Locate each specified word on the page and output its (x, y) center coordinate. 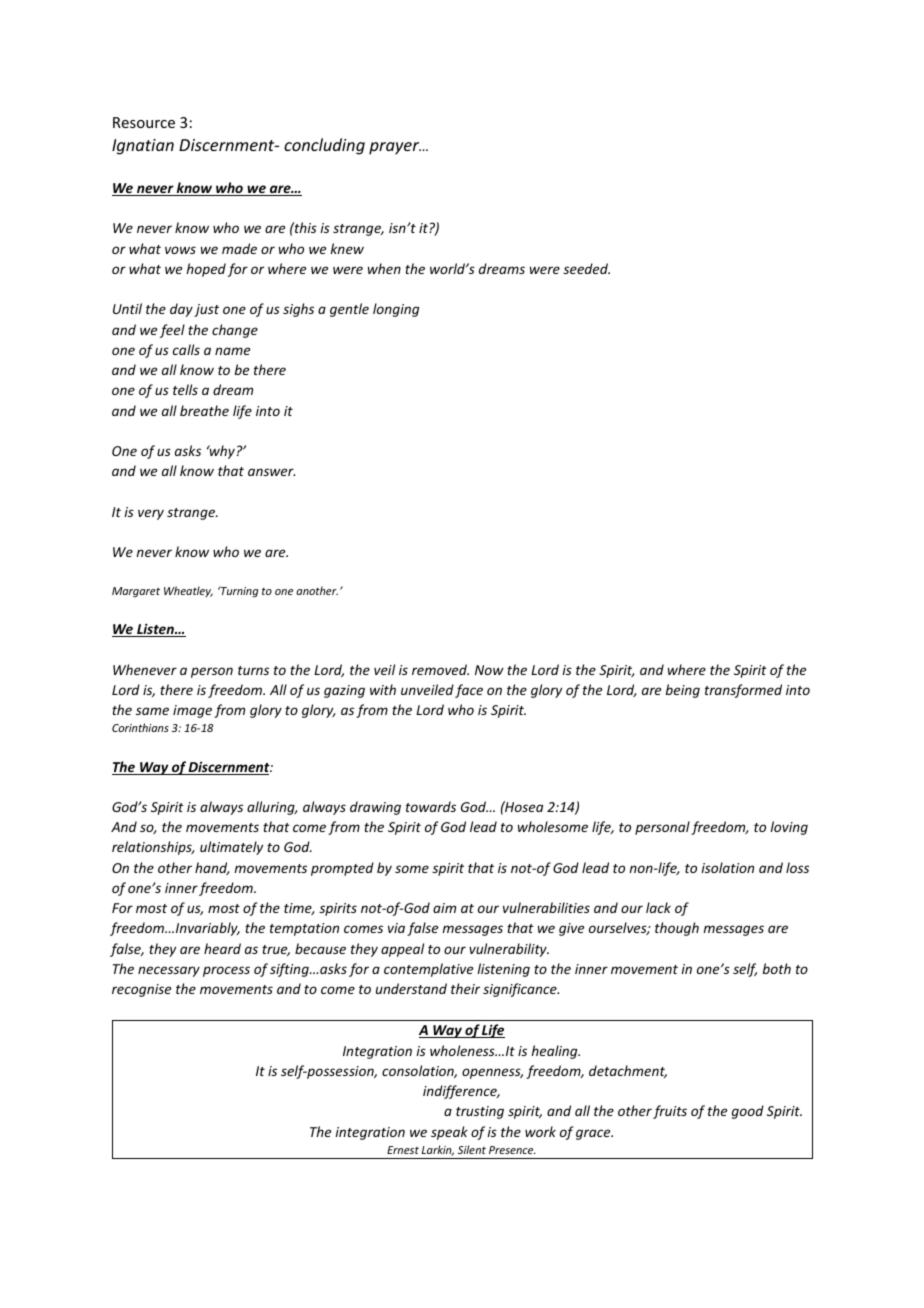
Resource (144, 122)
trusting (480, 1112)
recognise (141, 990)
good (748, 1112)
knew (347, 248)
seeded (586, 268)
